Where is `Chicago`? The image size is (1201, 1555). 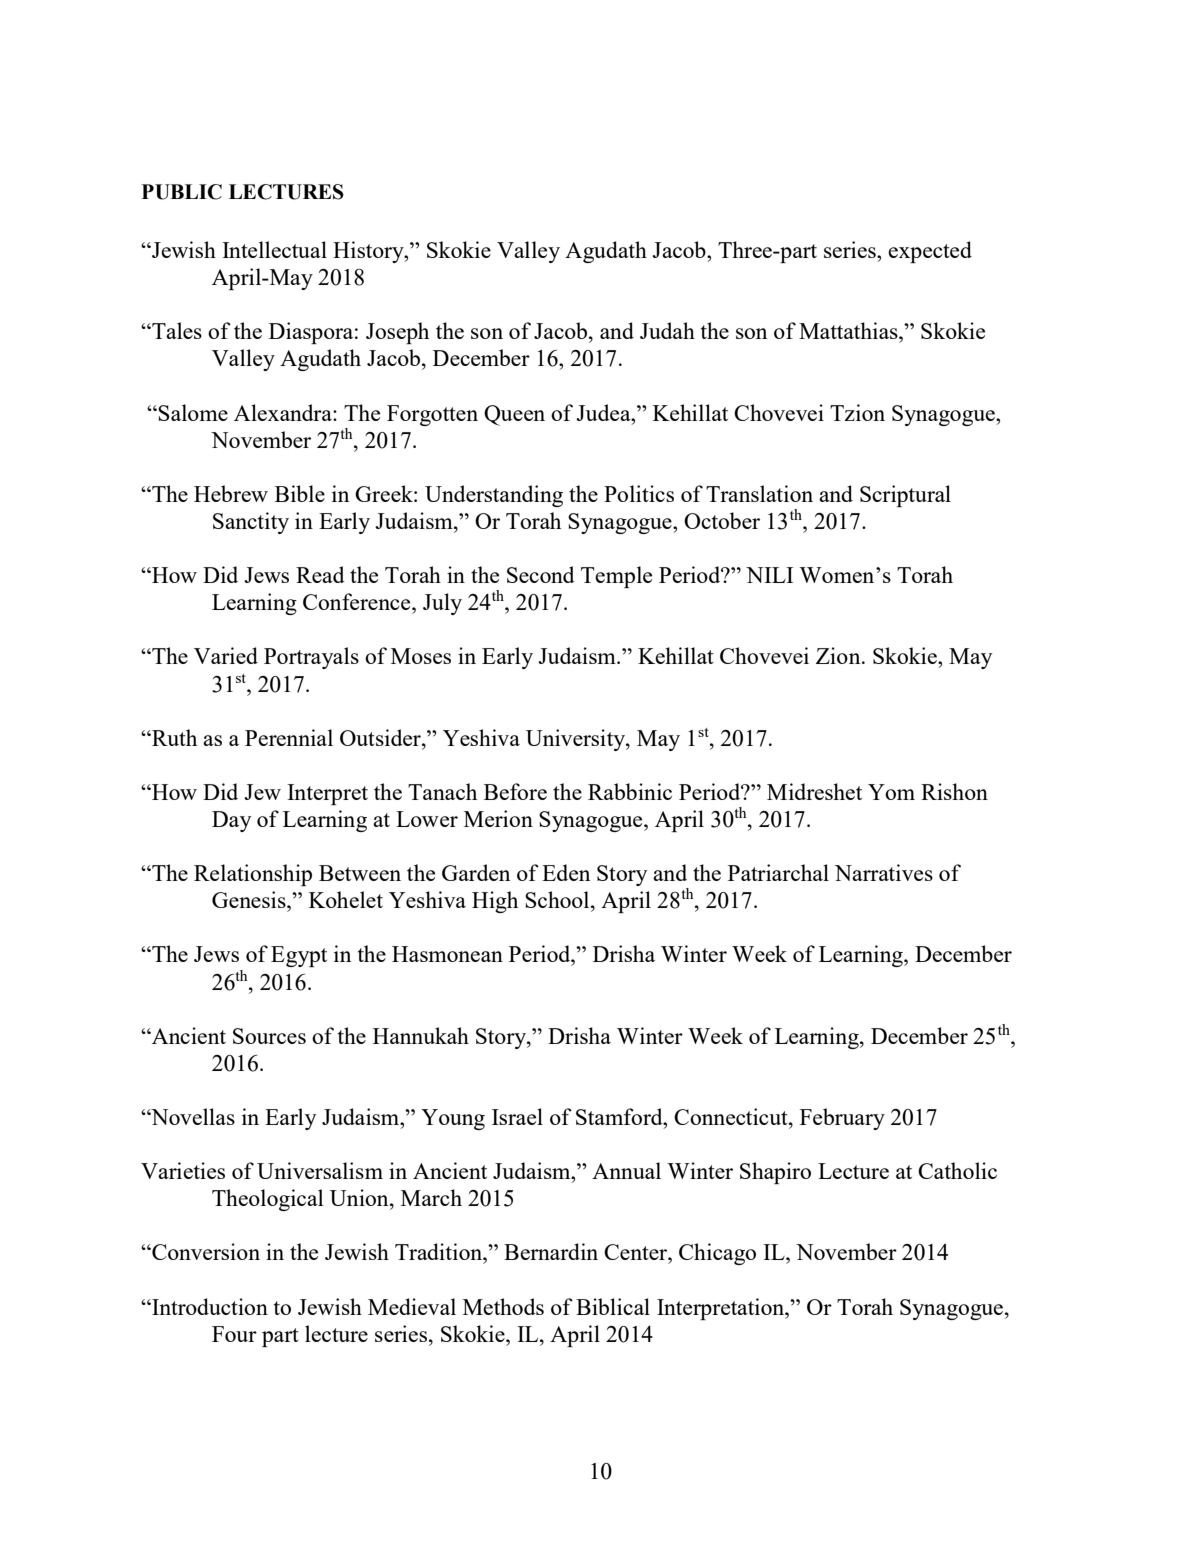 Chicago is located at coordinates (717, 1254).
